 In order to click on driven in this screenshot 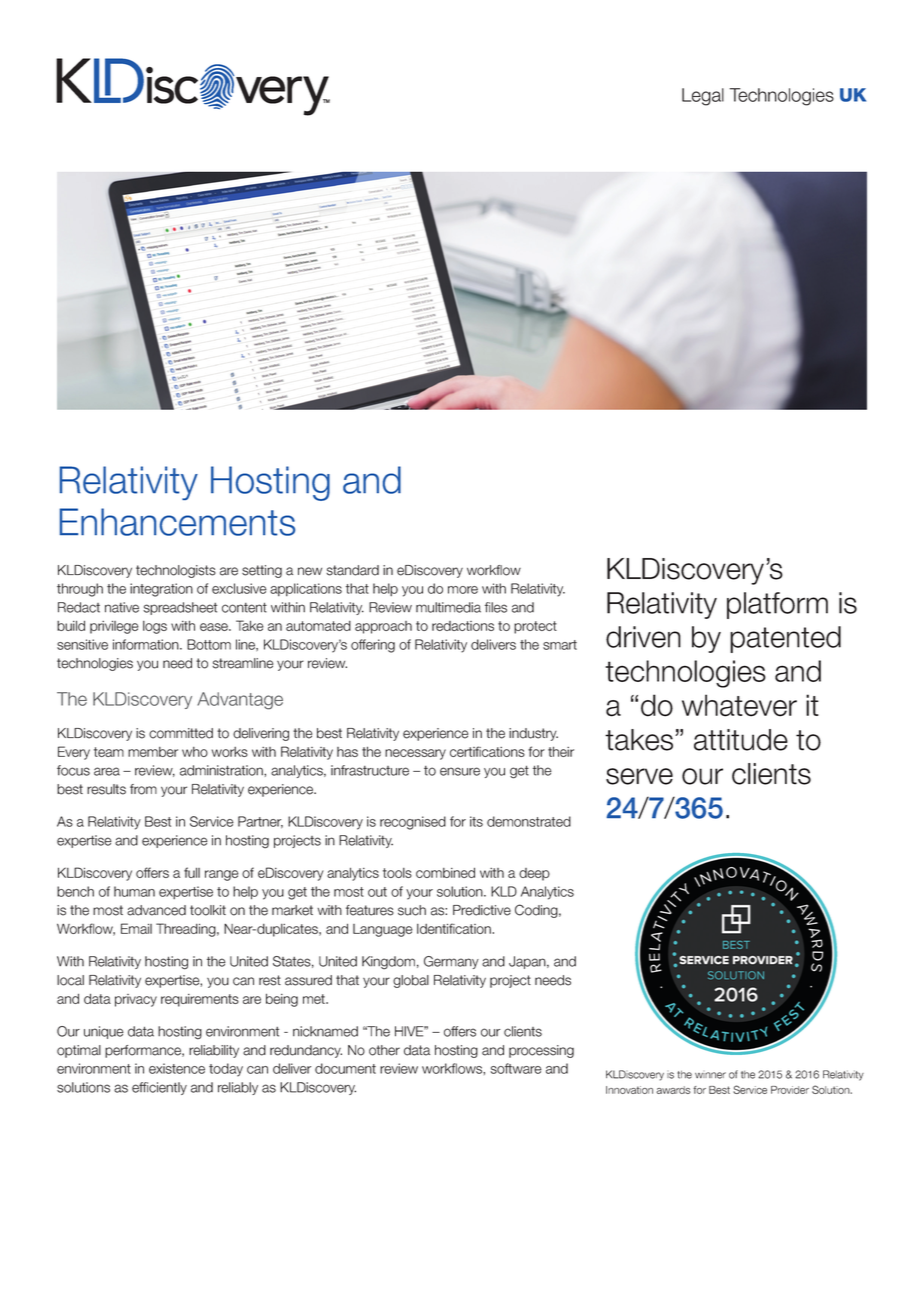, I will do `click(643, 637)`.
